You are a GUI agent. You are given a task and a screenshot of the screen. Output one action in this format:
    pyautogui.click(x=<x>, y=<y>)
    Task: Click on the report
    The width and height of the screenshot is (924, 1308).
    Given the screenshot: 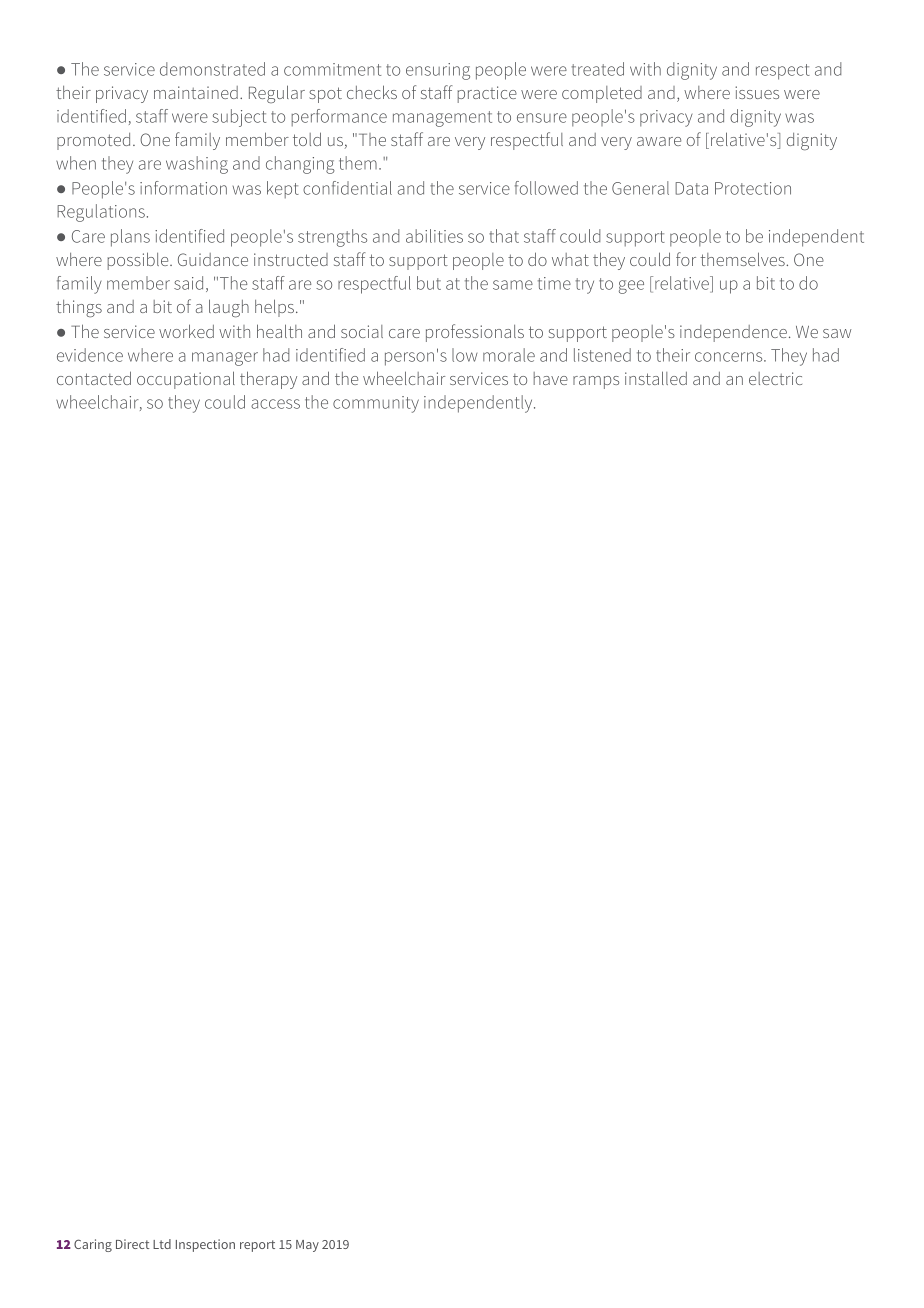 What is the action you would take?
    pyautogui.click(x=257, y=1246)
